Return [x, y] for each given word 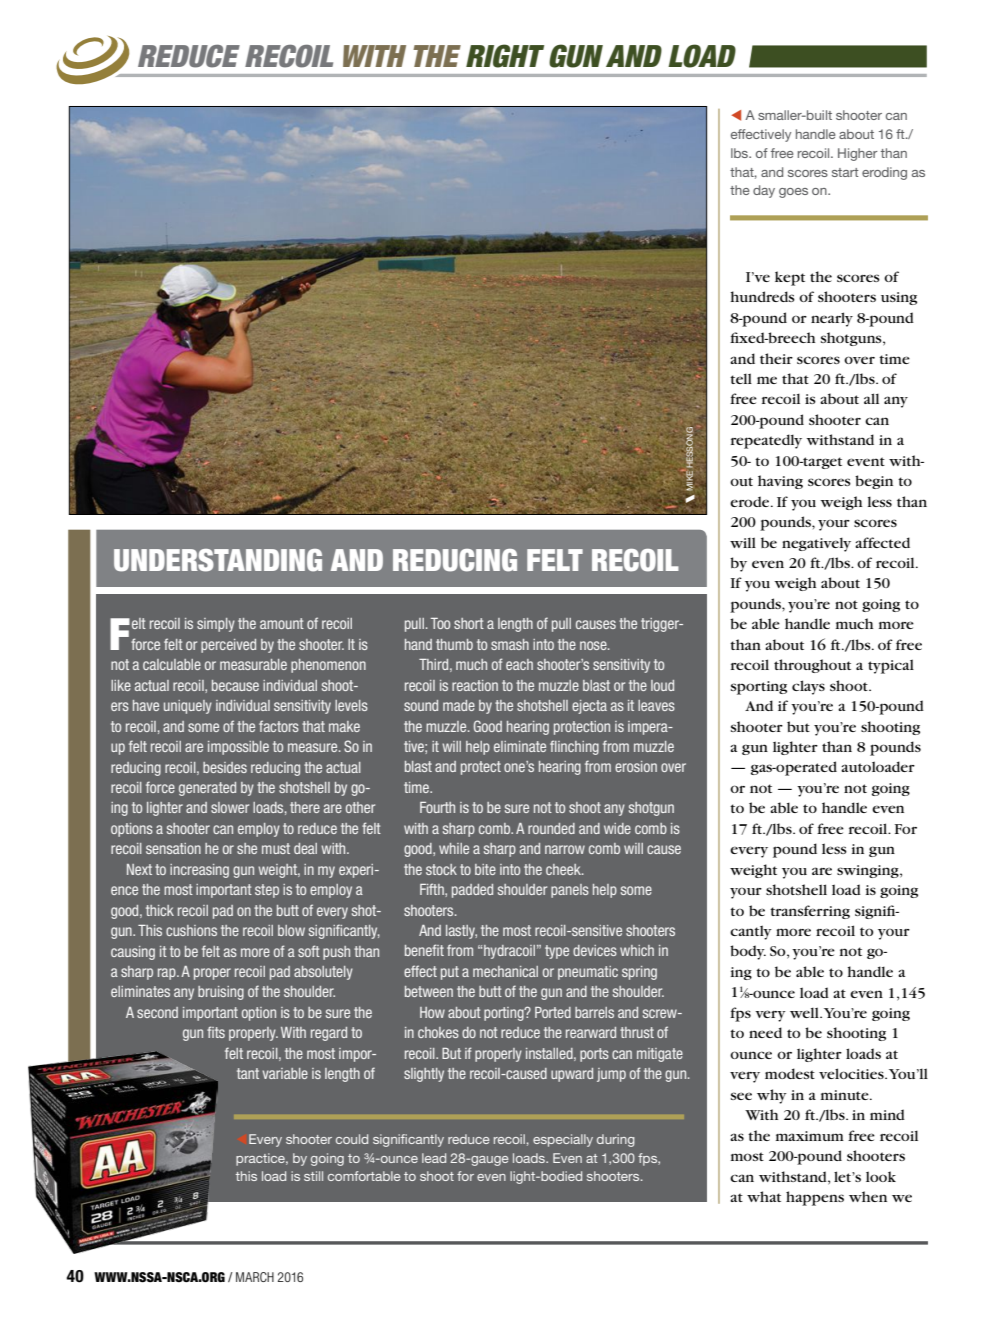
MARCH [255, 1277]
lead [434, 1158]
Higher [858, 154]
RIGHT [505, 56]
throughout [812, 666]
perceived [228, 646]
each [519, 664]
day [764, 191]
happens [815, 1198]
